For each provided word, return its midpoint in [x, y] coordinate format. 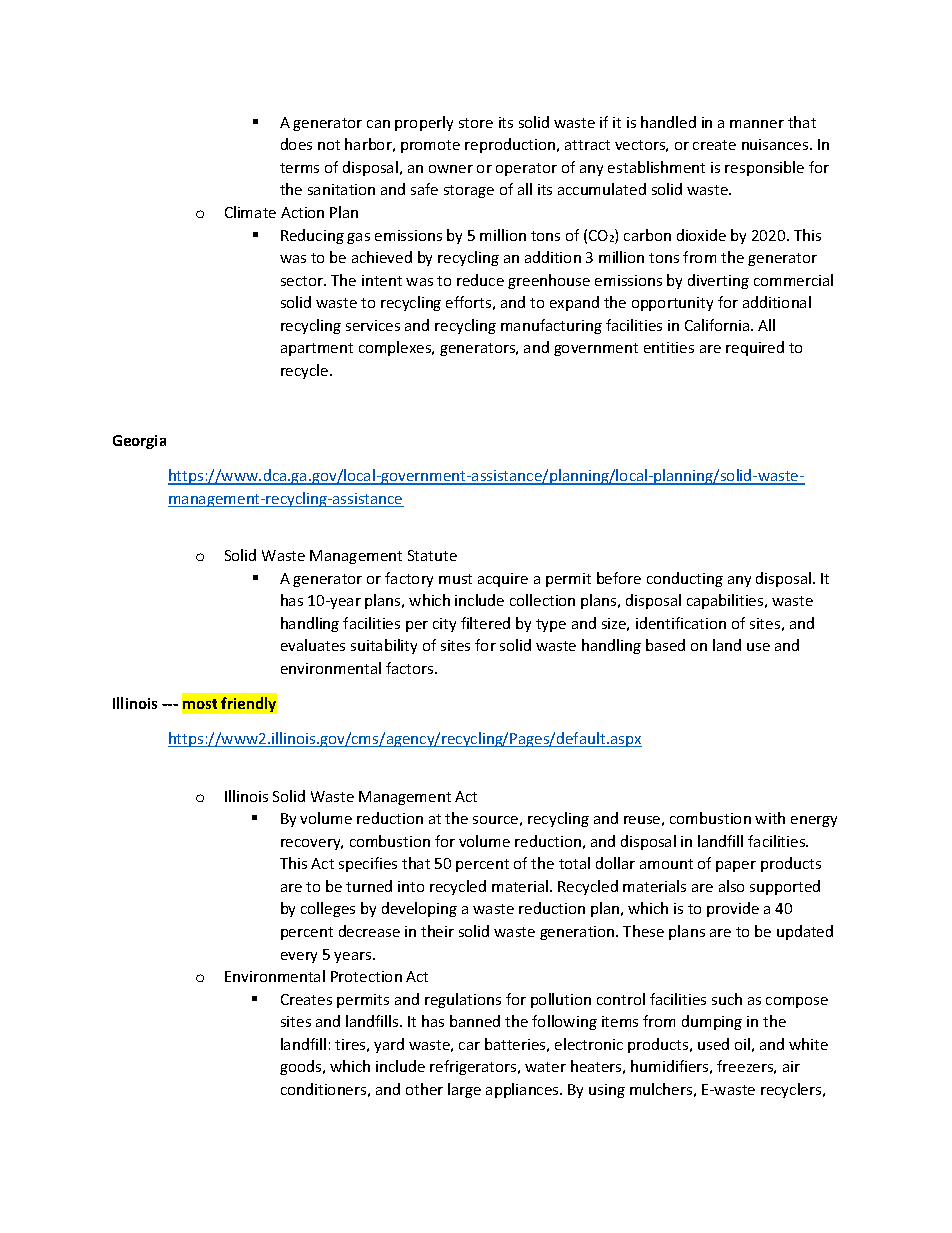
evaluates [313, 645]
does [296, 144]
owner [451, 169]
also [731, 886]
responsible [764, 168]
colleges [328, 909]
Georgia [139, 442]
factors [411, 668]
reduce [480, 280]
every [299, 957]
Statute [432, 555]
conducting [685, 579]
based [665, 645]
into [411, 886]
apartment [317, 349]
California [718, 325]
